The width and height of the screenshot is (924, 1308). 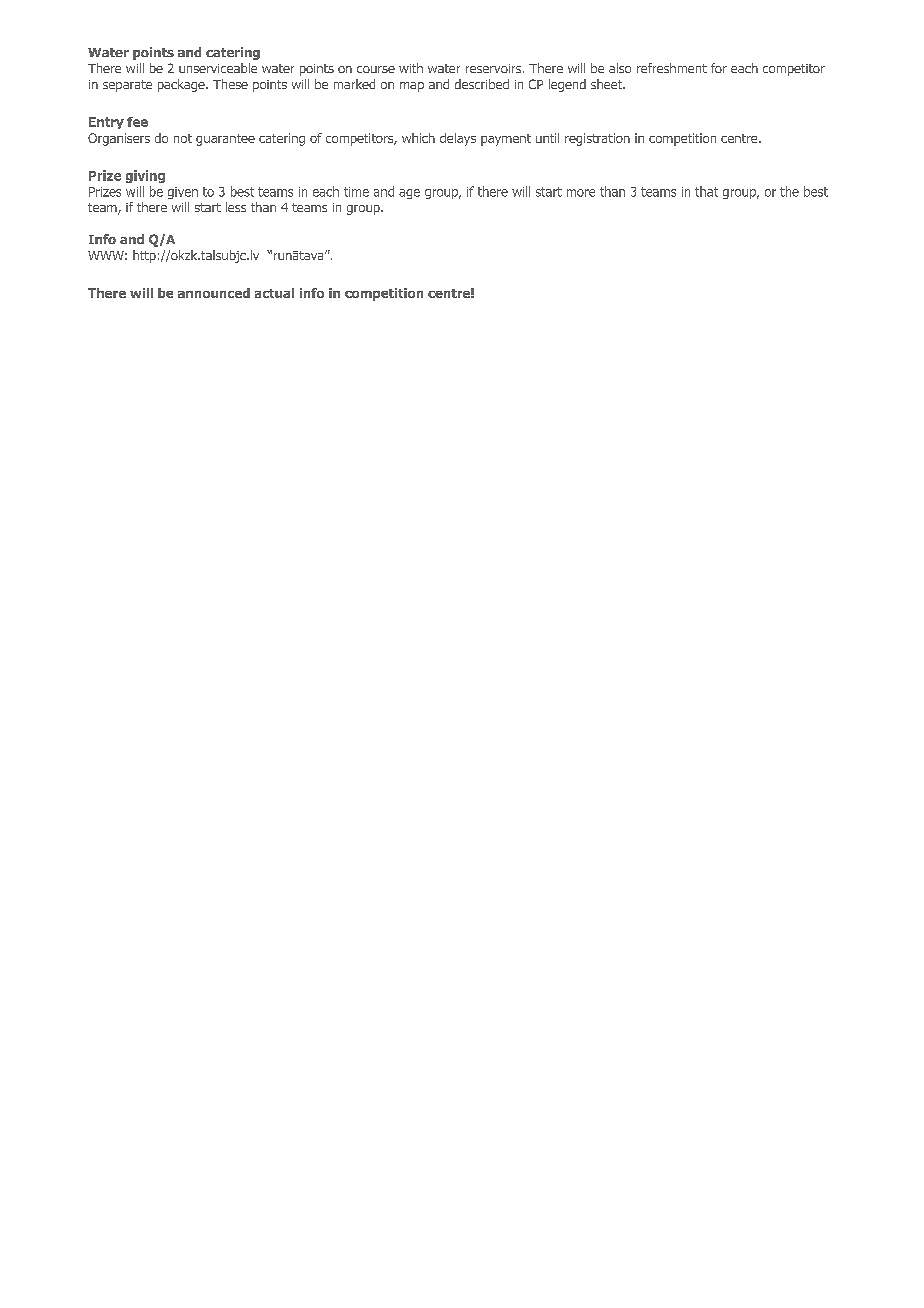 What do you see at coordinates (597, 139) in the screenshot?
I see `registration` at bounding box center [597, 139].
